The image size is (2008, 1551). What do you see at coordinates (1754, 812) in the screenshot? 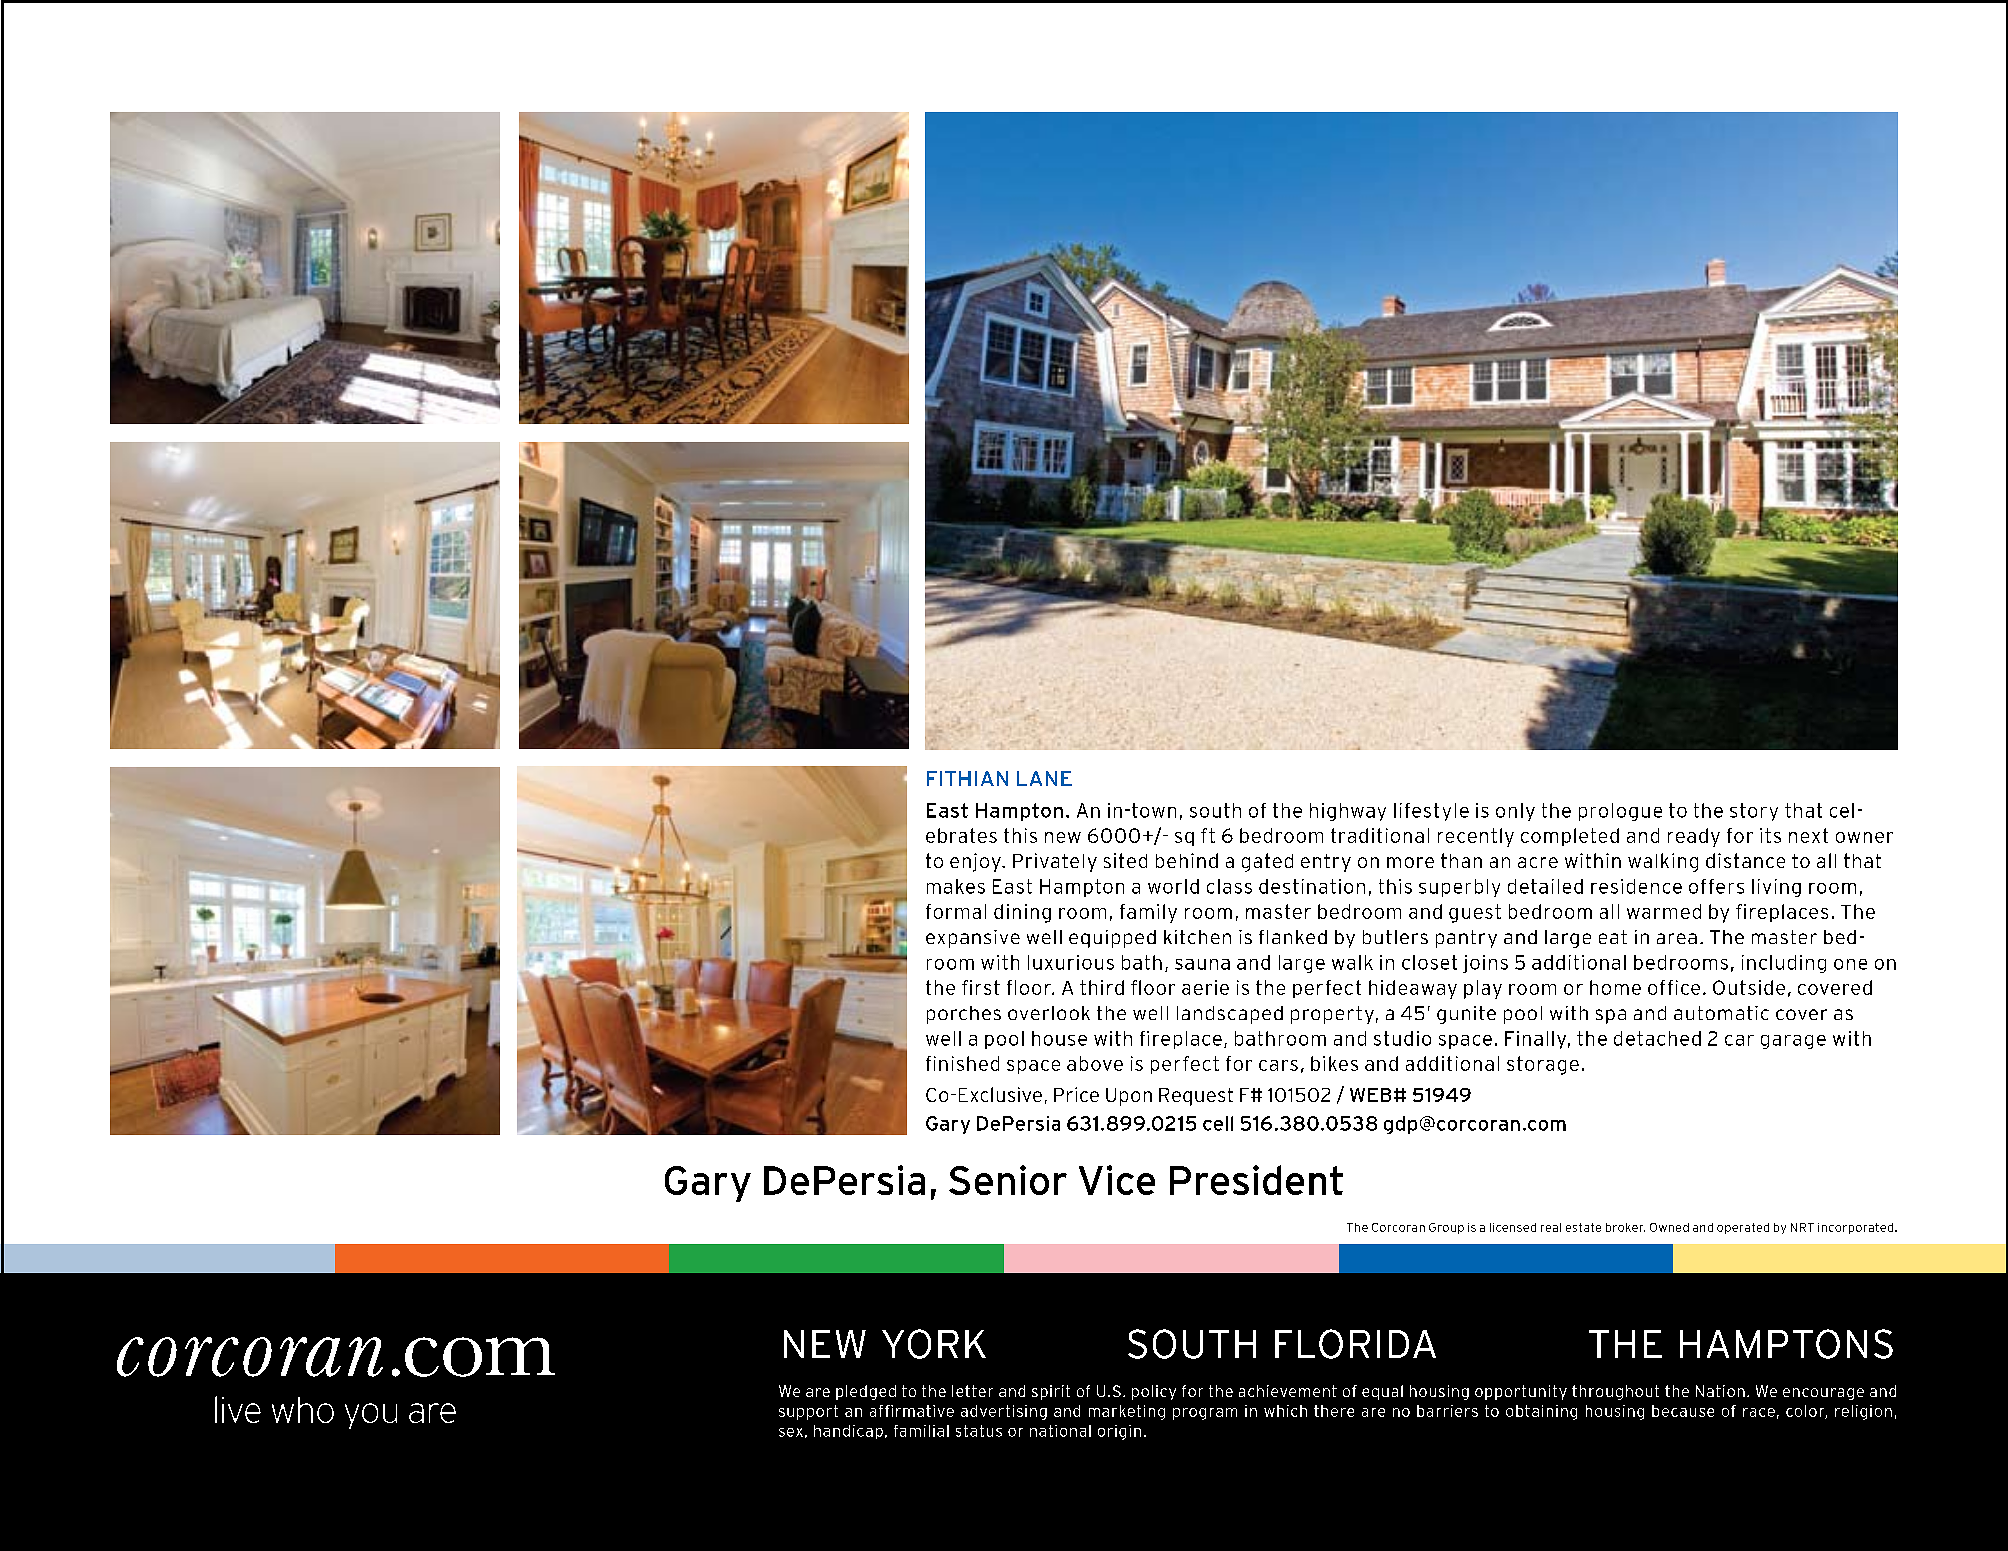
I see `story` at bounding box center [1754, 812].
